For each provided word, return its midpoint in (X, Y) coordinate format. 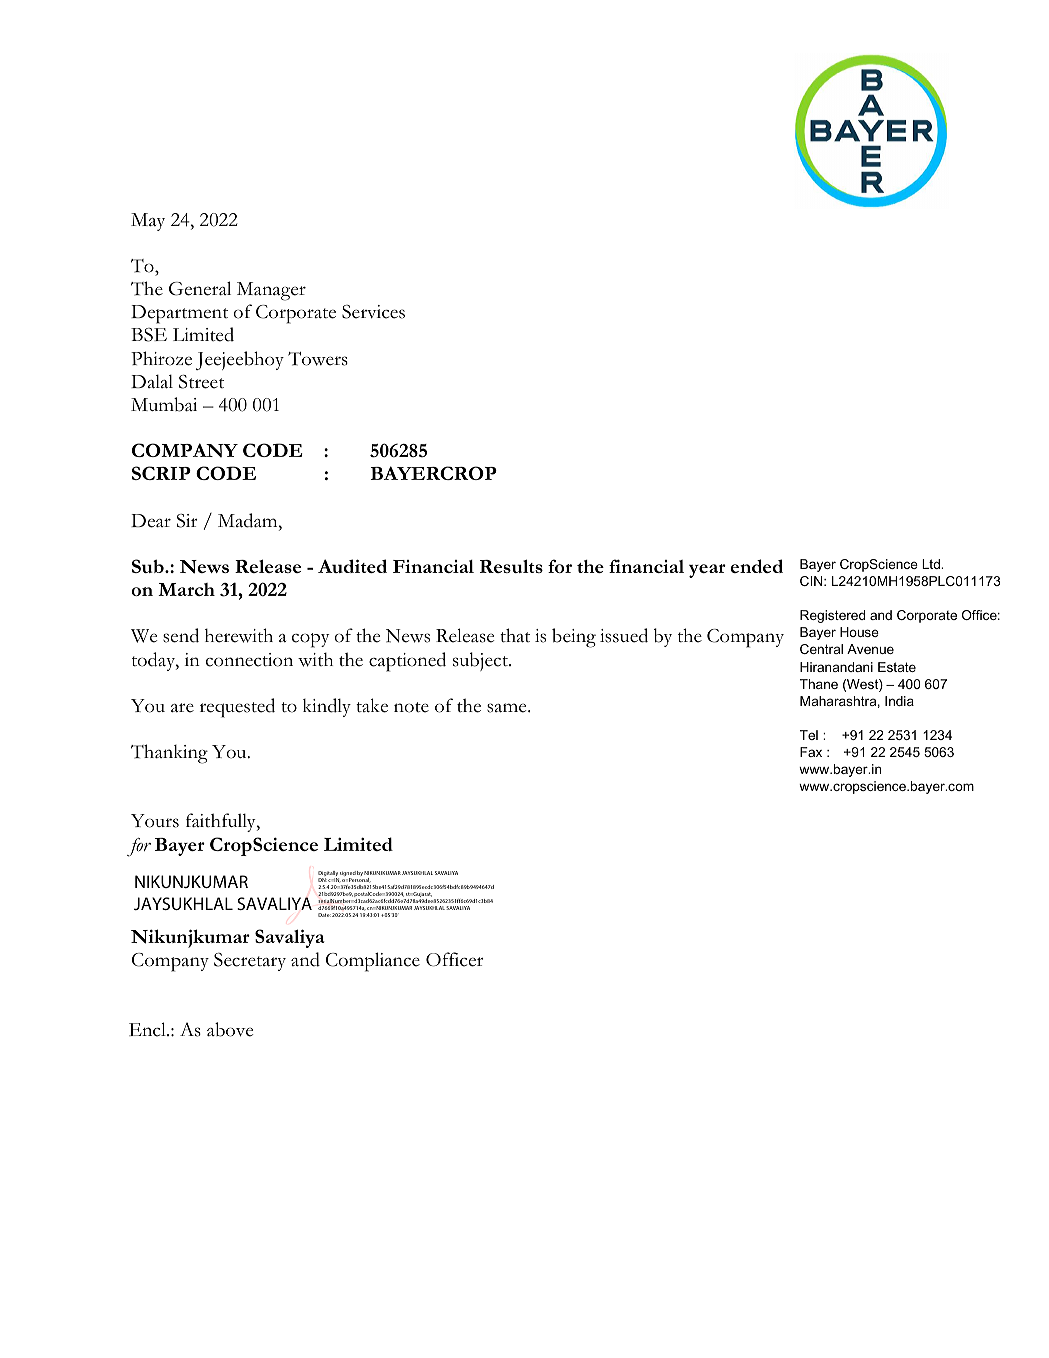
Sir (187, 521)
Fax (811, 752)
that (515, 635)
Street (201, 382)
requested (237, 708)
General (200, 288)
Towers (318, 359)
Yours (155, 821)
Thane (819, 684)
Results (511, 566)
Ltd (932, 564)
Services (373, 312)
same (508, 708)
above (230, 1029)
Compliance (373, 962)
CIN (812, 581)
